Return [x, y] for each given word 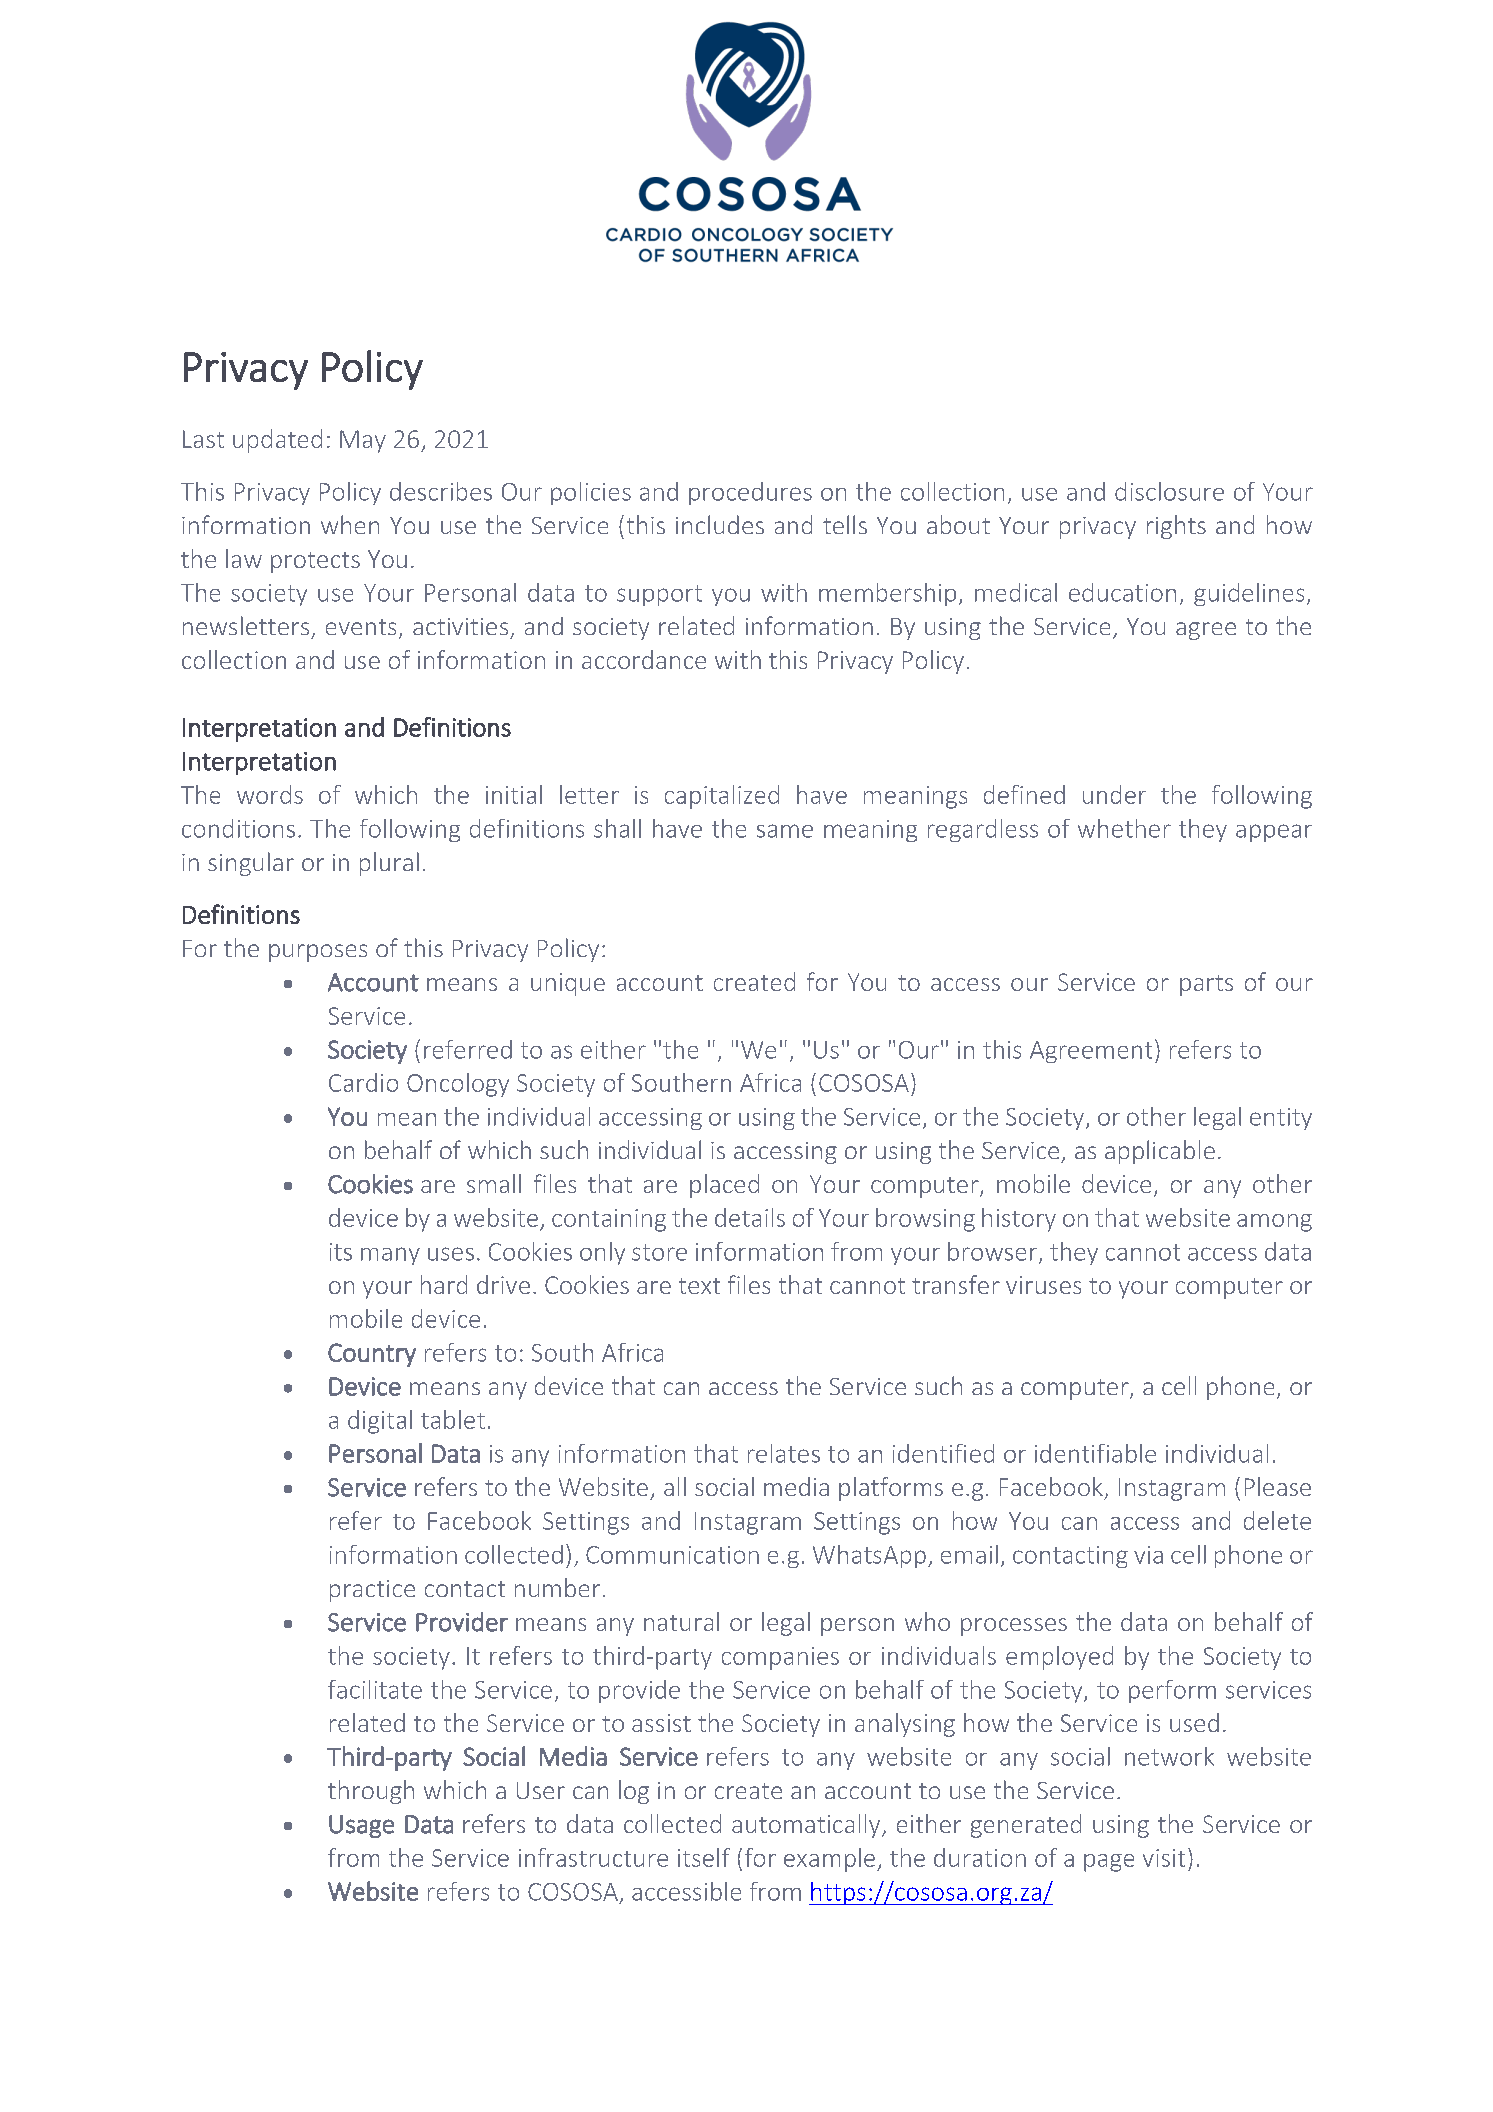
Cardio [363, 1082]
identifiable [1095, 1453]
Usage [361, 1826]
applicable [1160, 1152]
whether [1124, 828]
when [350, 524]
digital [380, 1422]
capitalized [722, 797]
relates [784, 1453]
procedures [750, 493]
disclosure [1169, 491]
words [270, 794]
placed [724, 1186]
